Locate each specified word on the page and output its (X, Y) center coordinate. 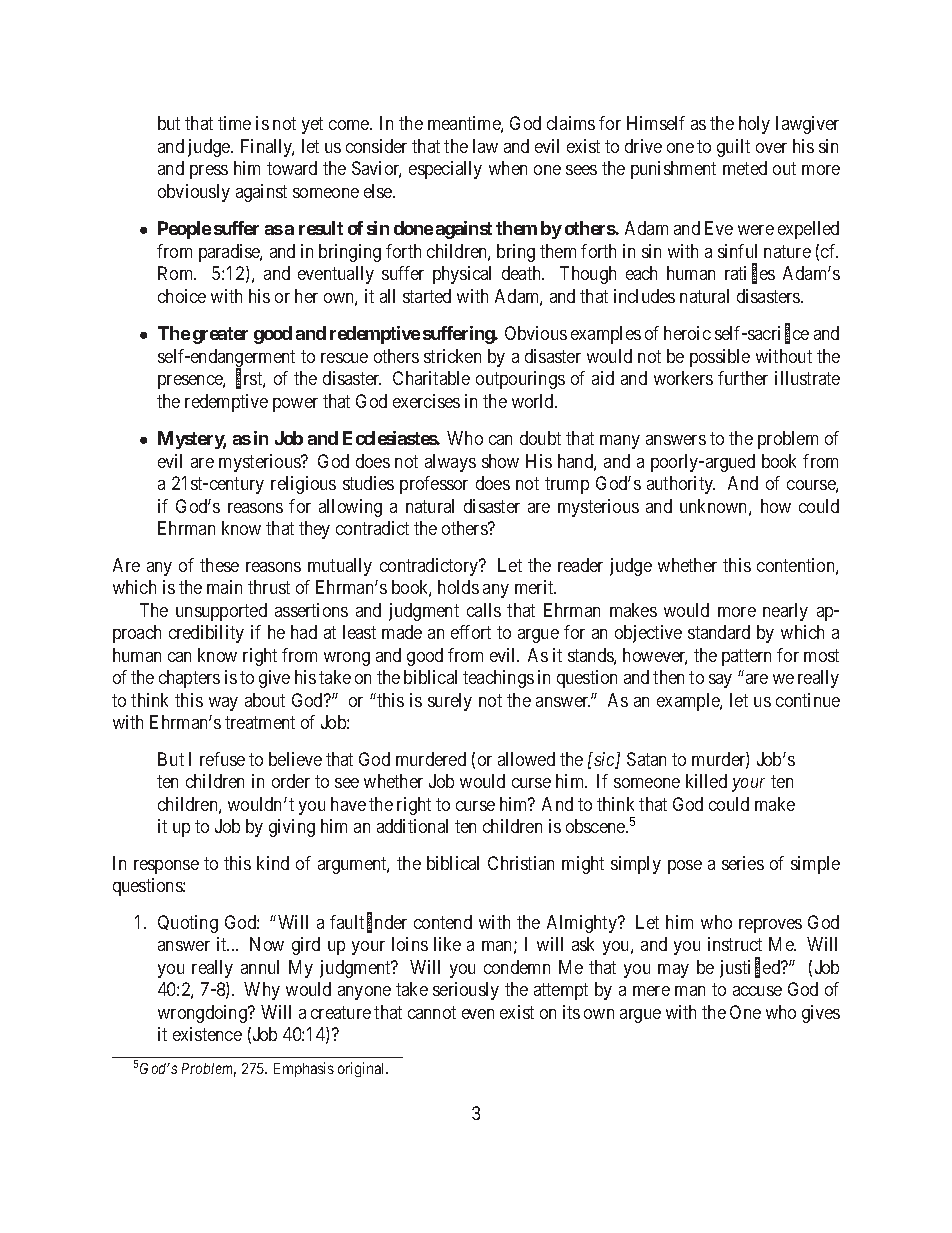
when (508, 168)
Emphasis (304, 1069)
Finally (267, 148)
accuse (757, 991)
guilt (733, 148)
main (224, 587)
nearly (785, 612)
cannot (432, 1012)
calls (484, 610)
